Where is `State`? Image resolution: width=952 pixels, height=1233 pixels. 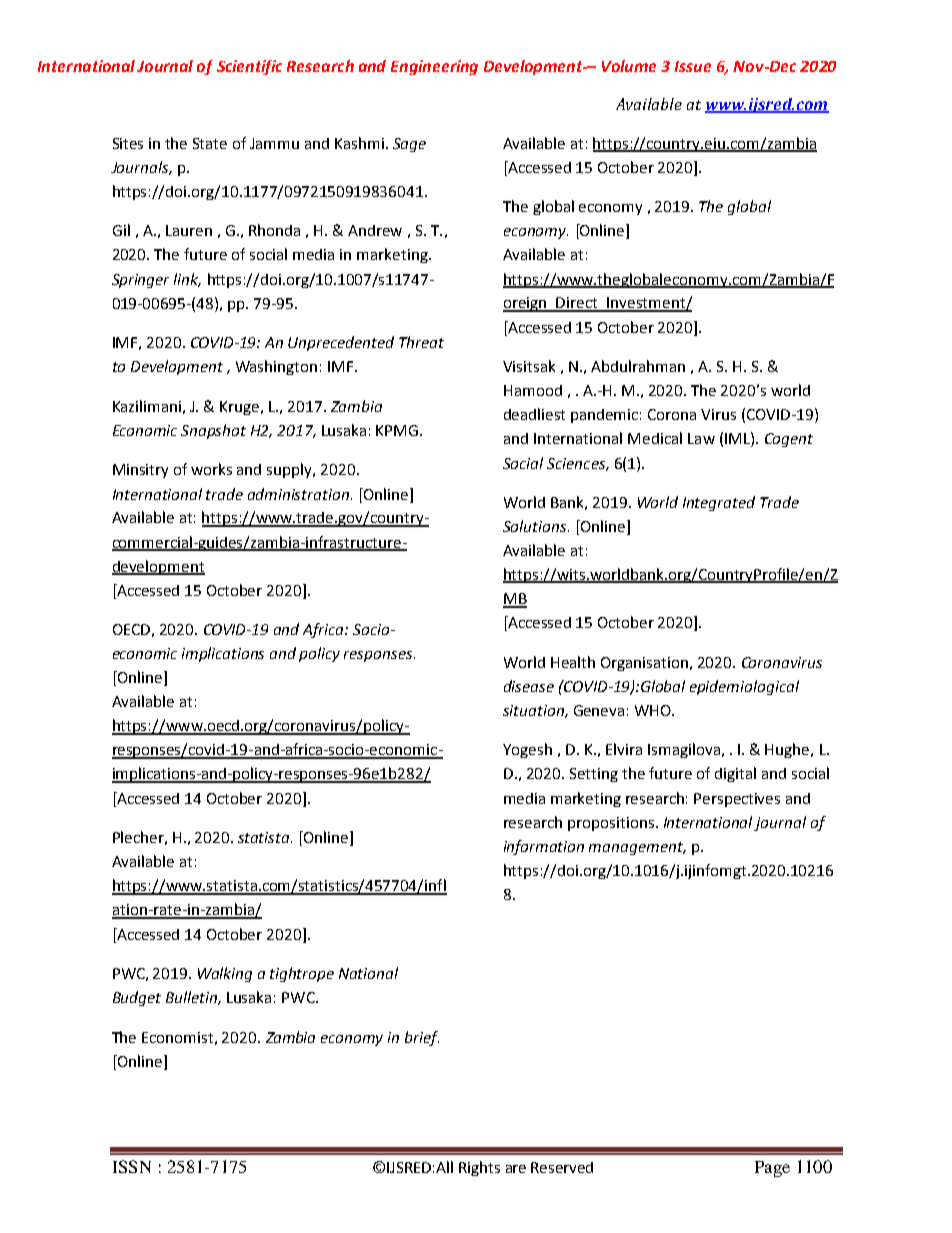 State is located at coordinates (210, 143).
